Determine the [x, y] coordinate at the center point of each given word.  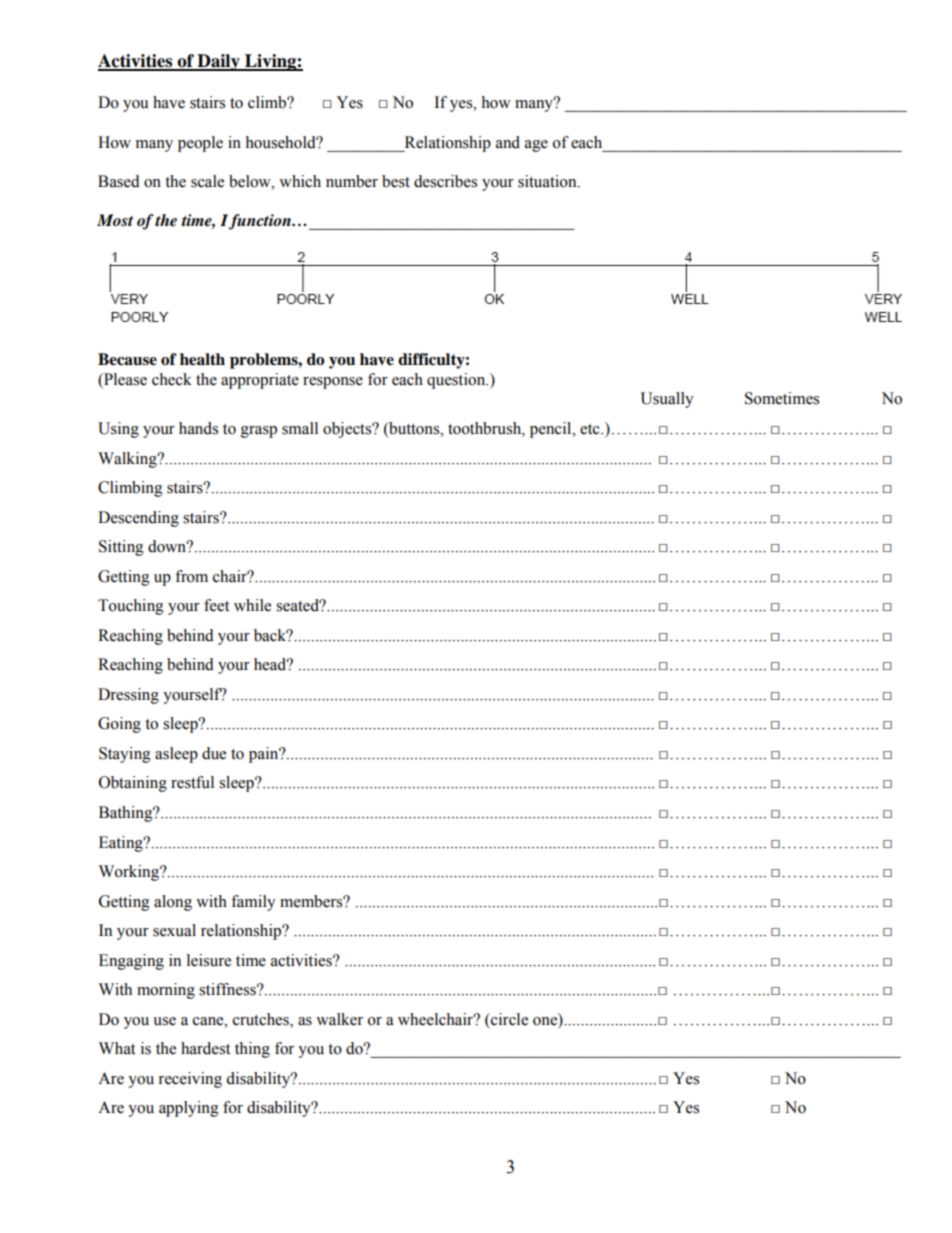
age [536, 146]
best [396, 181]
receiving [190, 1080]
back [271, 635]
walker [339, 1019]
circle [508, 1019]
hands [198, 428]
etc [591, 429]
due [214, 753]
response [333, 383]
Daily [218, 62]
